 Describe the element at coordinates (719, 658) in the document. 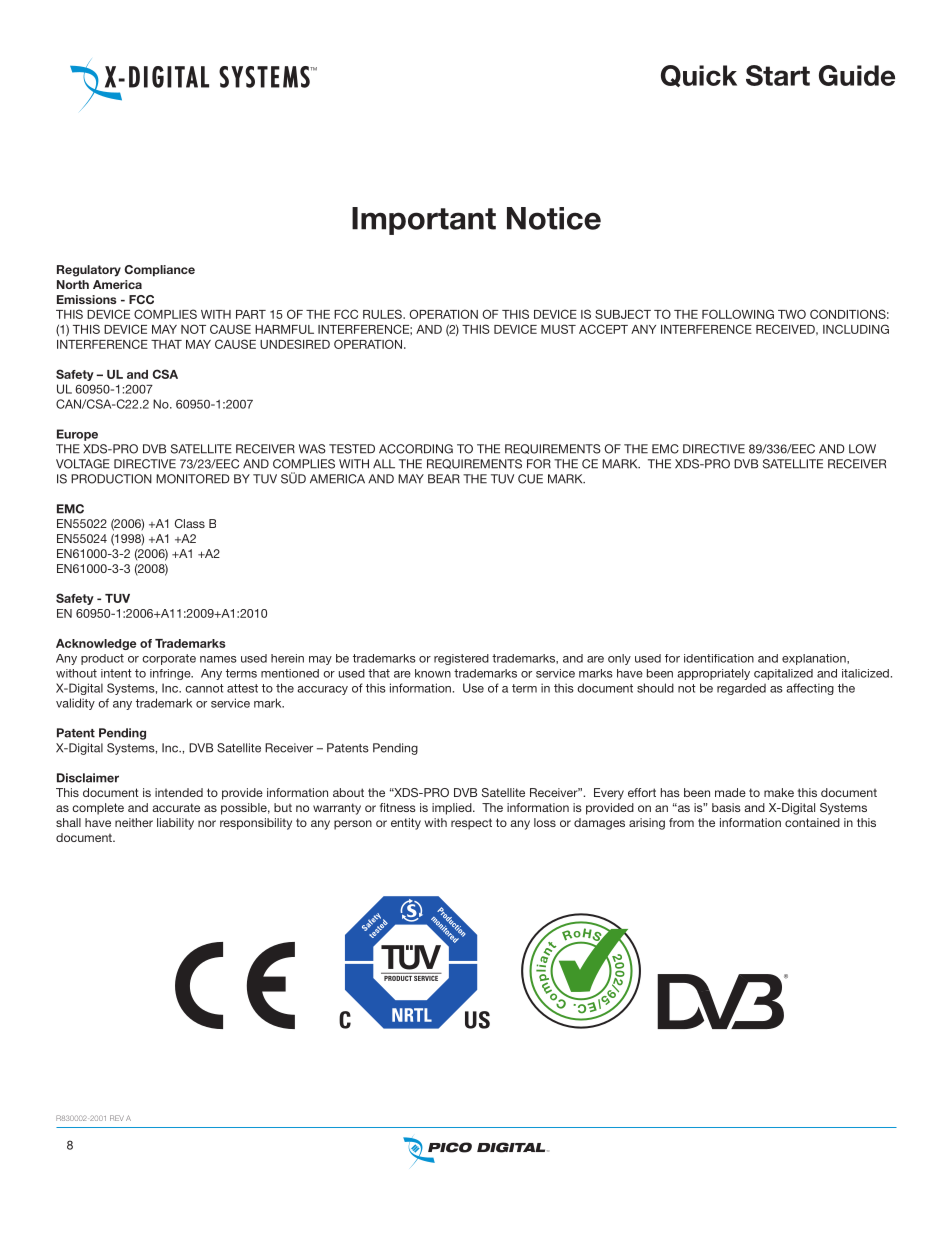

I see `identification` at that location.
